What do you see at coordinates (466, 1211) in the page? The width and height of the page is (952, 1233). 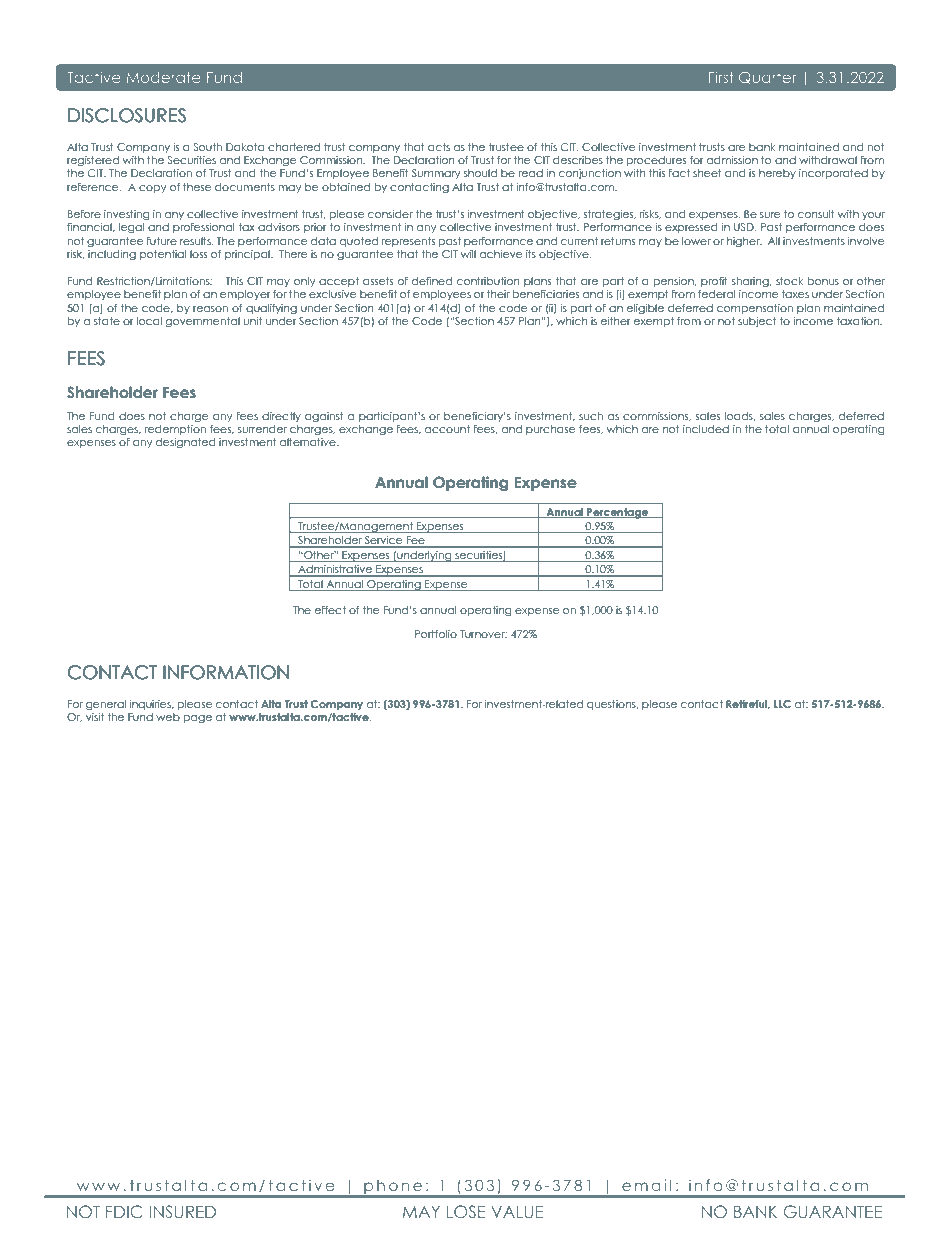 I see `LOSE` at bounding box center [466, 1211].
